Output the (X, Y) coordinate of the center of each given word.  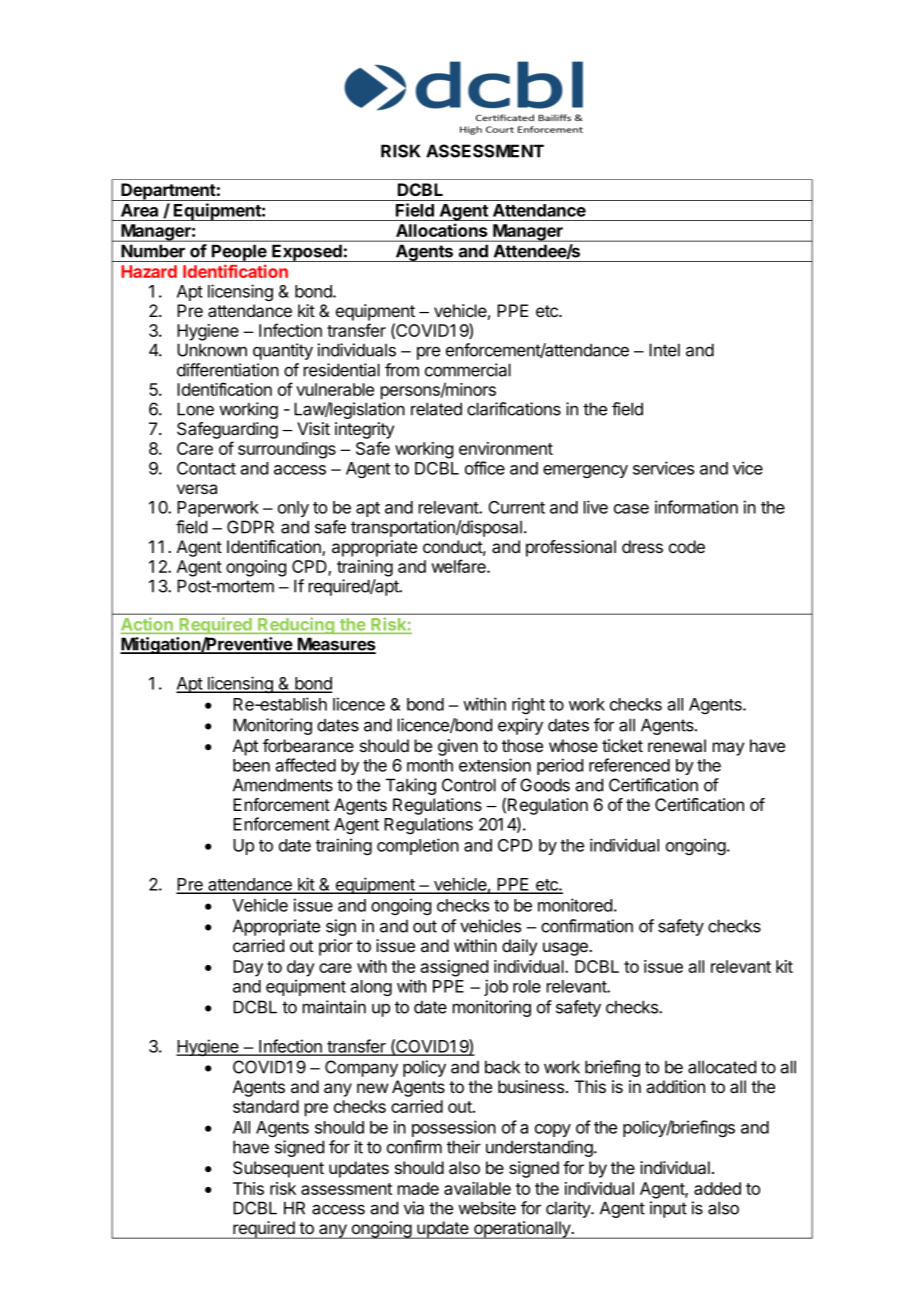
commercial (468, 370)
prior (336, 947)
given (458, 747)
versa (197, 489)
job (496, 987)
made (418, 1188)
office (485, 468)
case (631, 509)
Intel (664, 350)
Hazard (149, 271)
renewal (677, 746)
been (251, 765)
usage (566, 949)
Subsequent (278, 1169)
